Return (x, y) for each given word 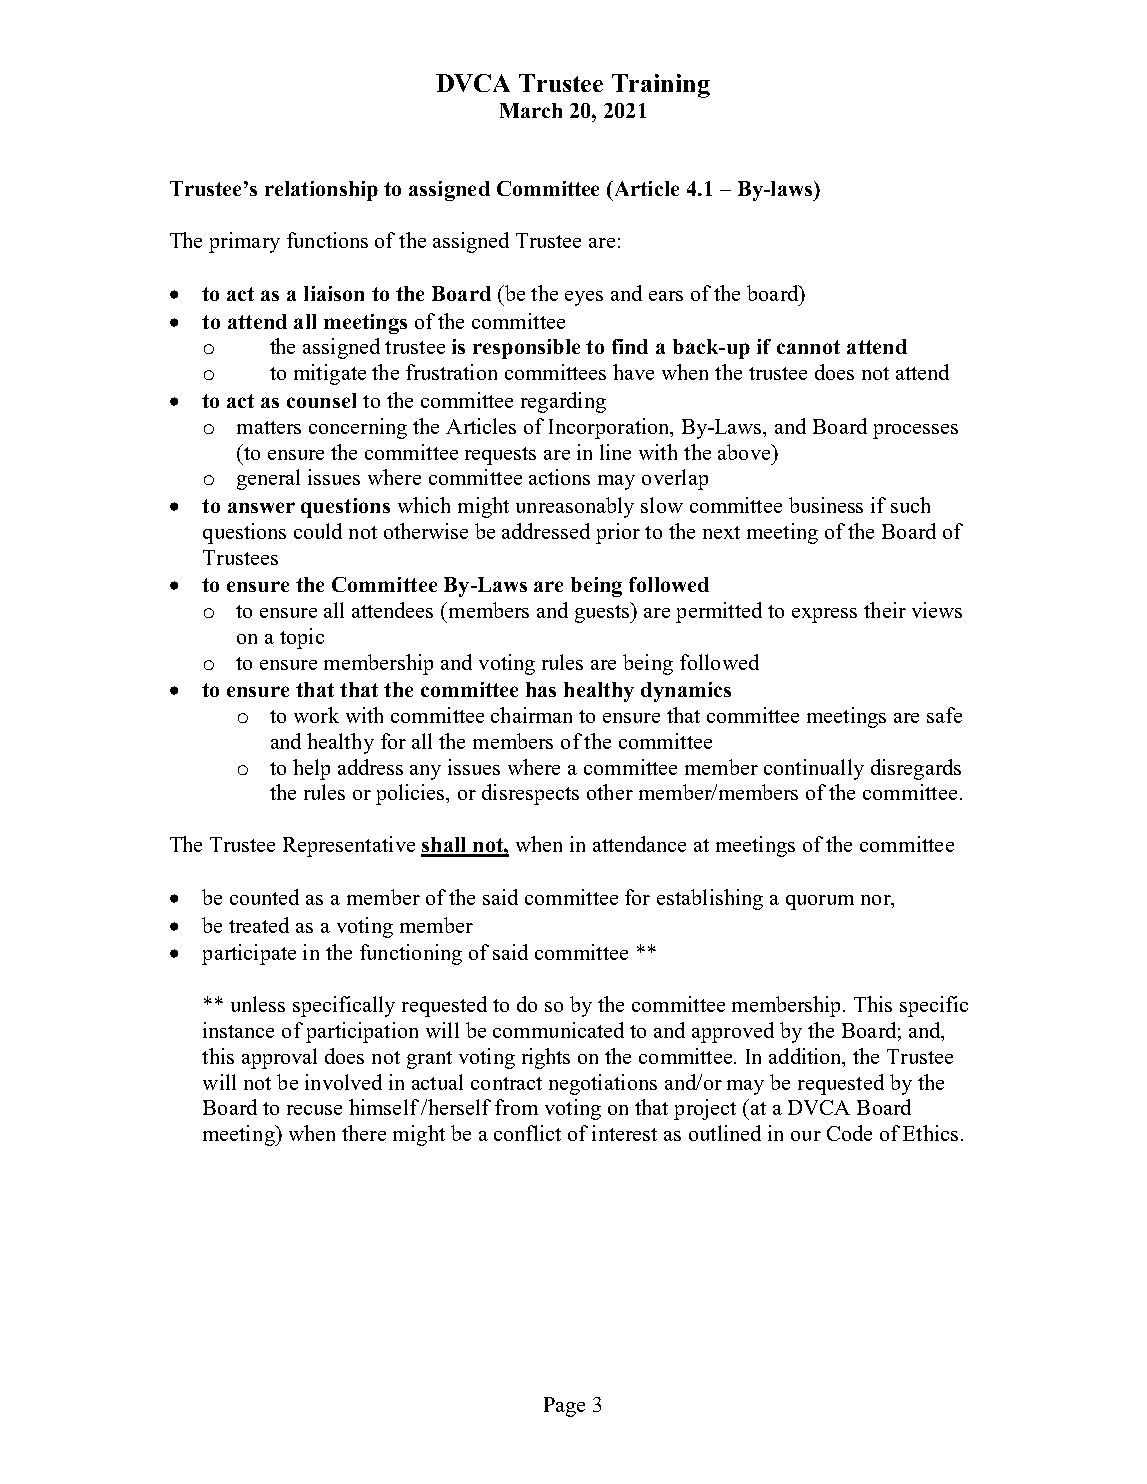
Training (661, 86)
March (531, 110)
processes (915, 431)
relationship (321, 191)
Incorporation (610, 428)
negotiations (603, 1084)
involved (343, 1082)
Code (849, 1133)
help (311, 769)
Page (564, 1407)
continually (814, 769)
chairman (531, 715)
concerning (358, 428)
